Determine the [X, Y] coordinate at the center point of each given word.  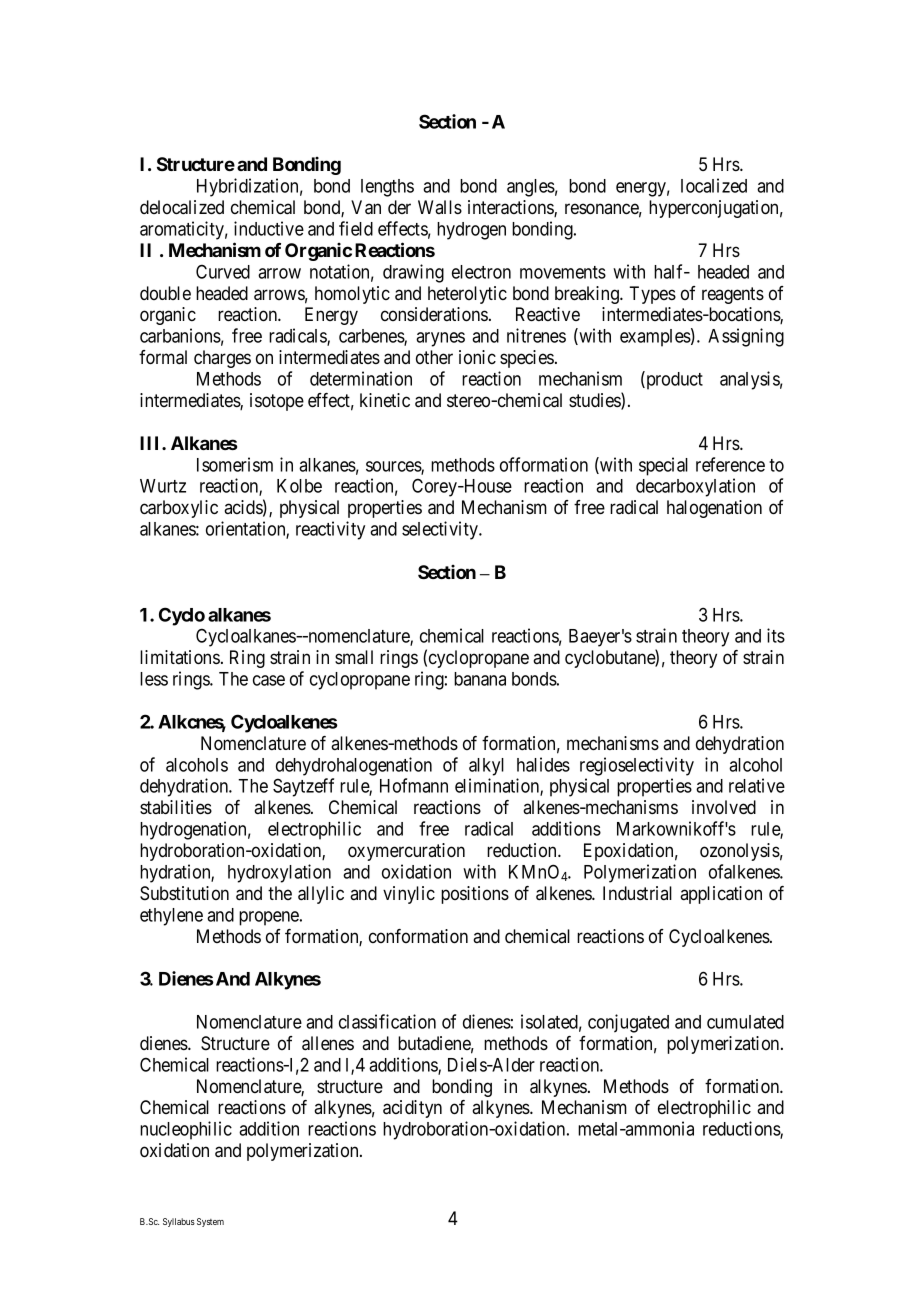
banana [480, 679]
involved [724, 807]
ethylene [171, 917]
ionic [477, 357]
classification [387, 1021]
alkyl [486, 767]
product [673, 380]
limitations [180, 657]
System [210, 1222]
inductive [269, 228]
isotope [277, 402]
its [776, 635]
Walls [440, 207]
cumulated [745, 1022]
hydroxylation [279, 873]
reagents [733, 295]
